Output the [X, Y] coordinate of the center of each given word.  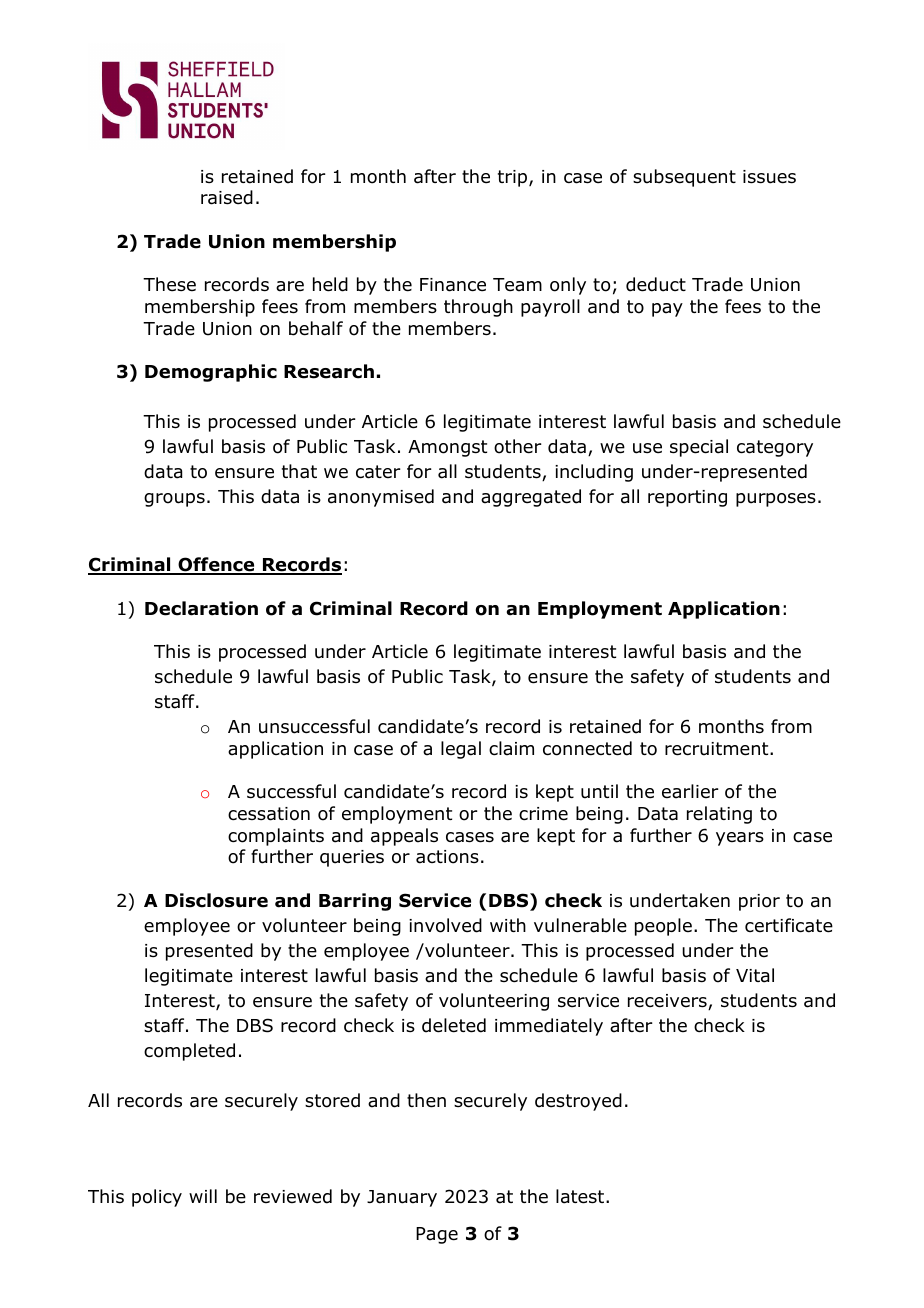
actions [447, 857]
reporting [687, 498]
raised [227, 197]
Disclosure [216, 900]
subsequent [684, 178]
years [740, 839]
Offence [216, 566]
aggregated [531, 498]
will [203, 1196]
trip [514, 178]
